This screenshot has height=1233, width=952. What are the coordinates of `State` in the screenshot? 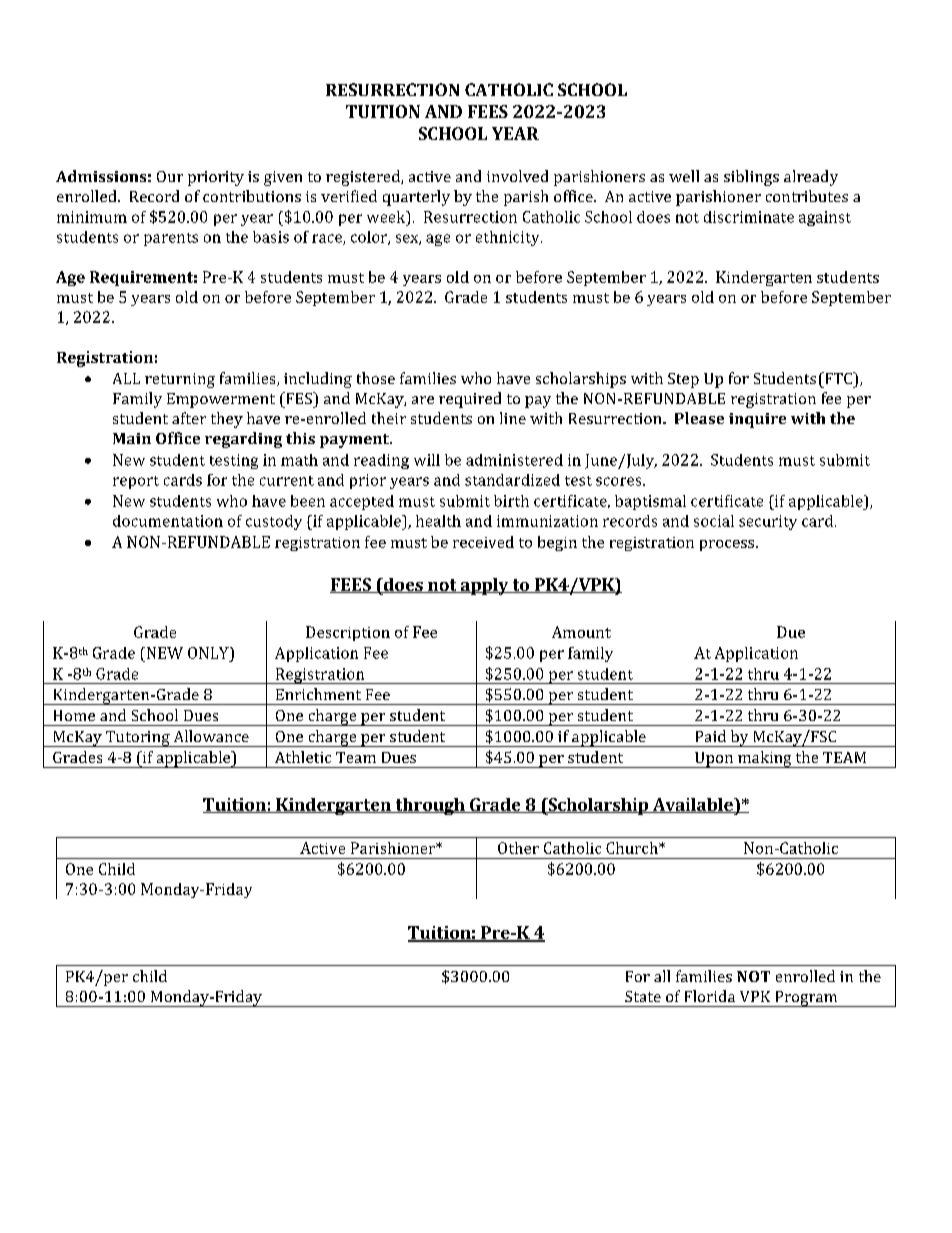 It's located at (643, 996).
